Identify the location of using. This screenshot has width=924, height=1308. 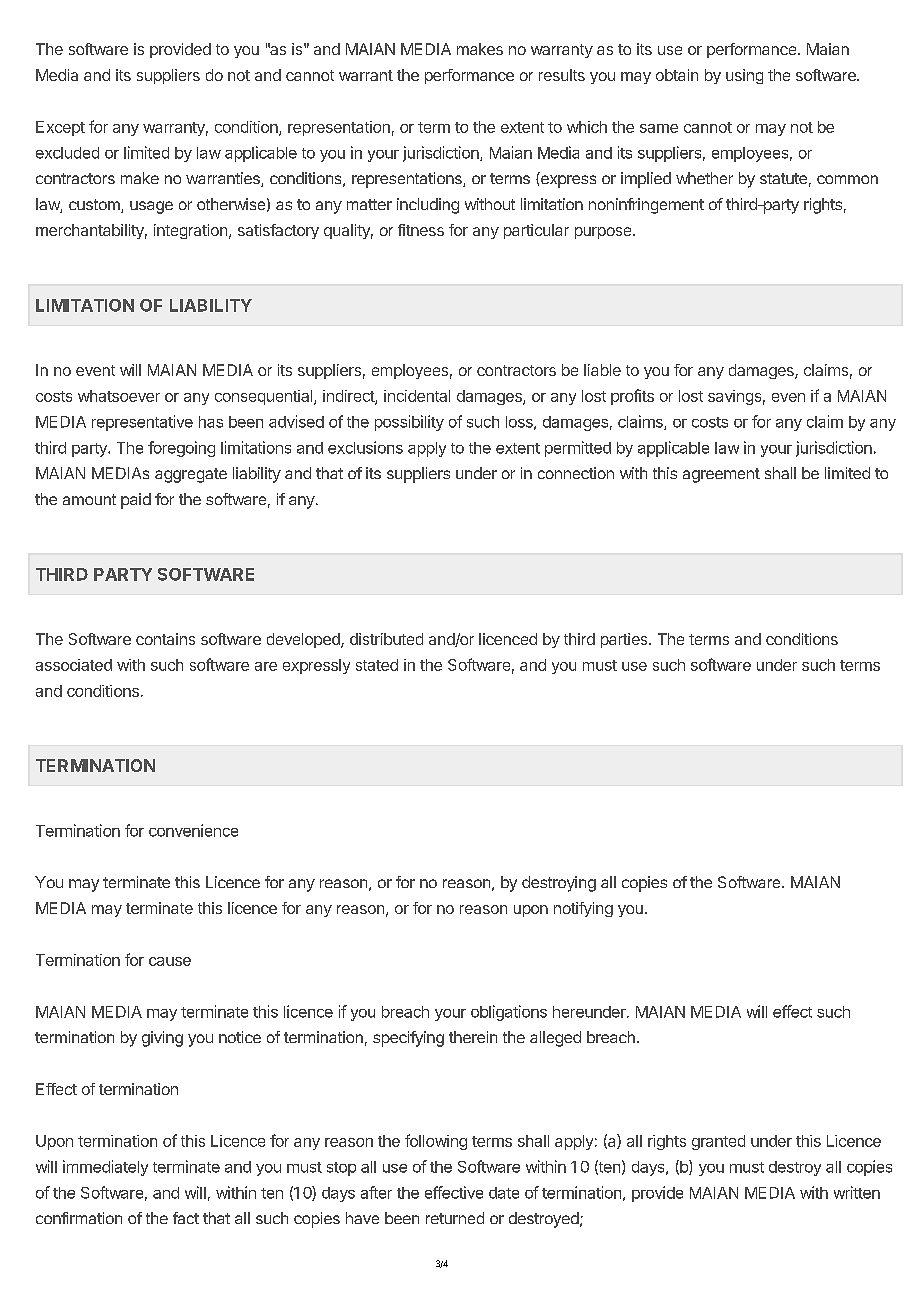
(744, 76).
